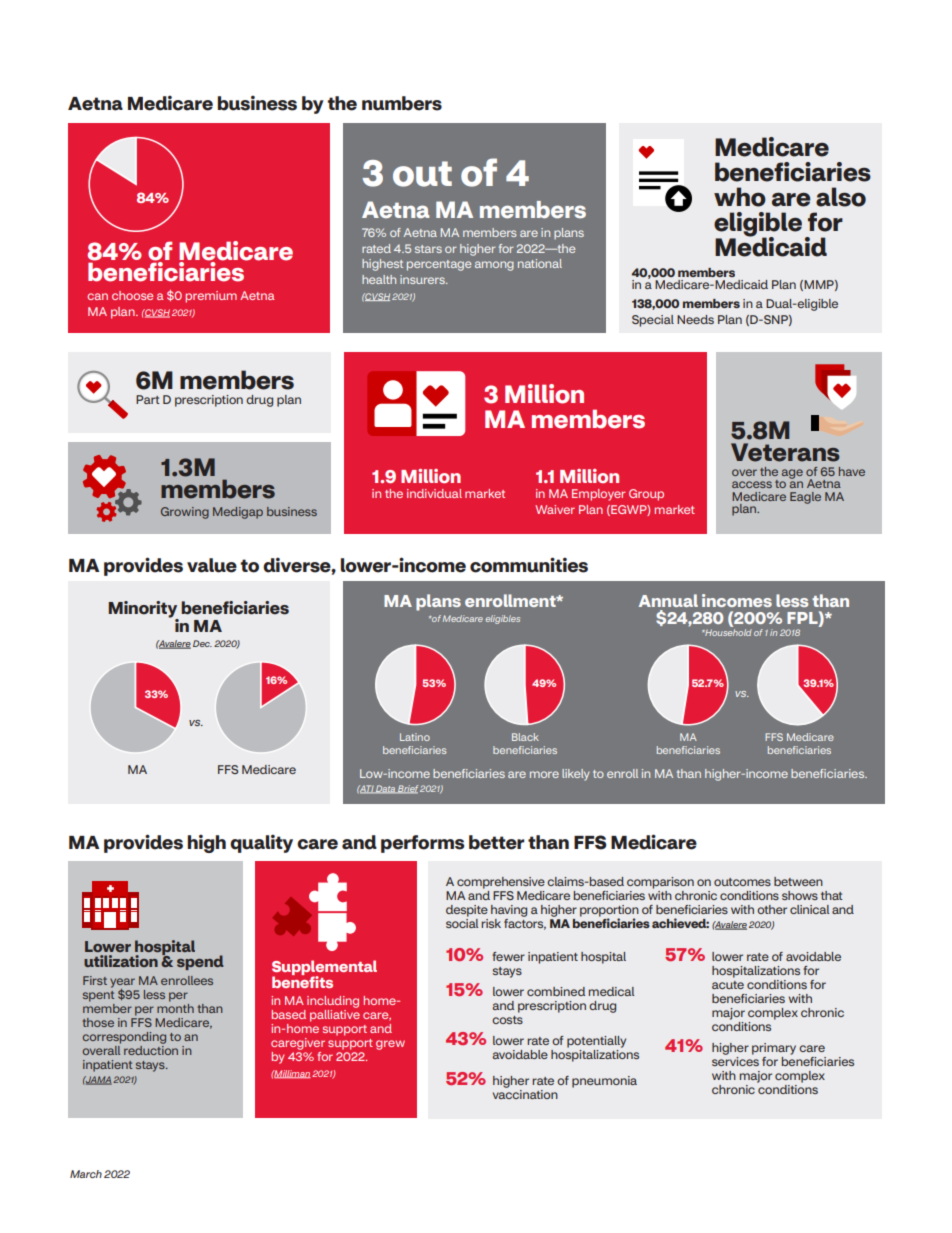 Image resolution: width=952 pixels, height=1233 pixels. I want to click on numbers, so click(402, 103).
